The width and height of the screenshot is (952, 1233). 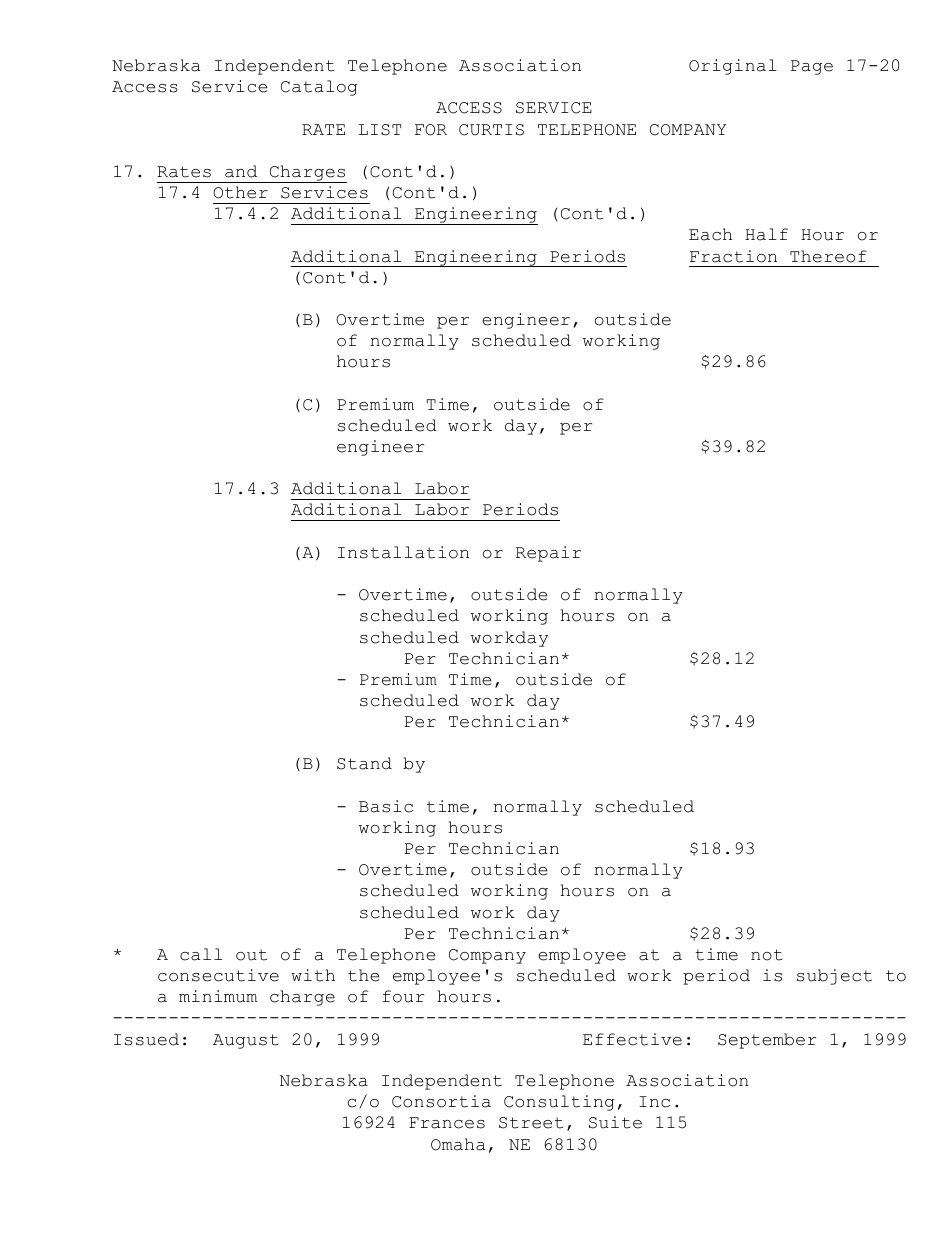 I want to click on not, so click(x=767, y=955).
